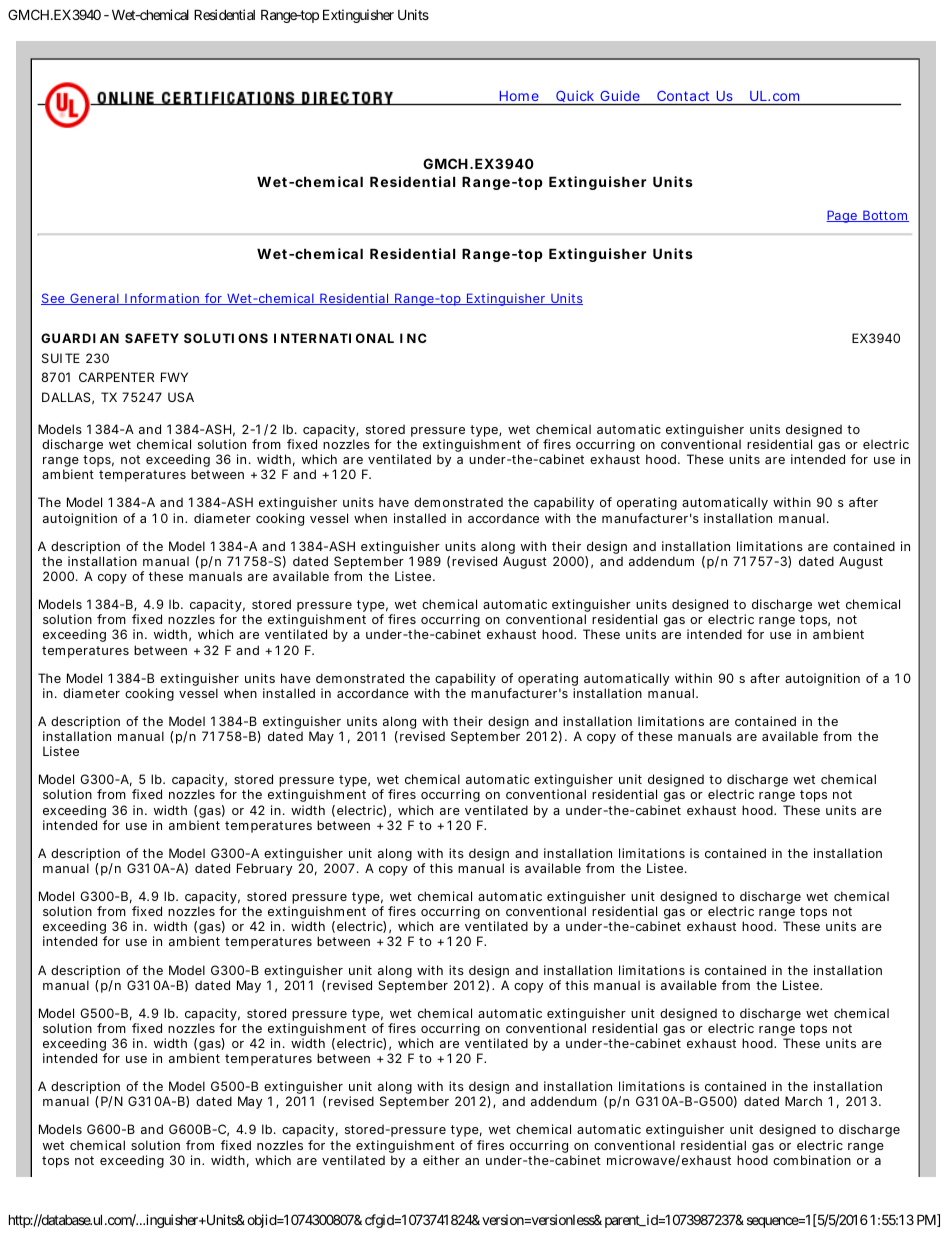  I want to click on either, so click(441, 1160).
